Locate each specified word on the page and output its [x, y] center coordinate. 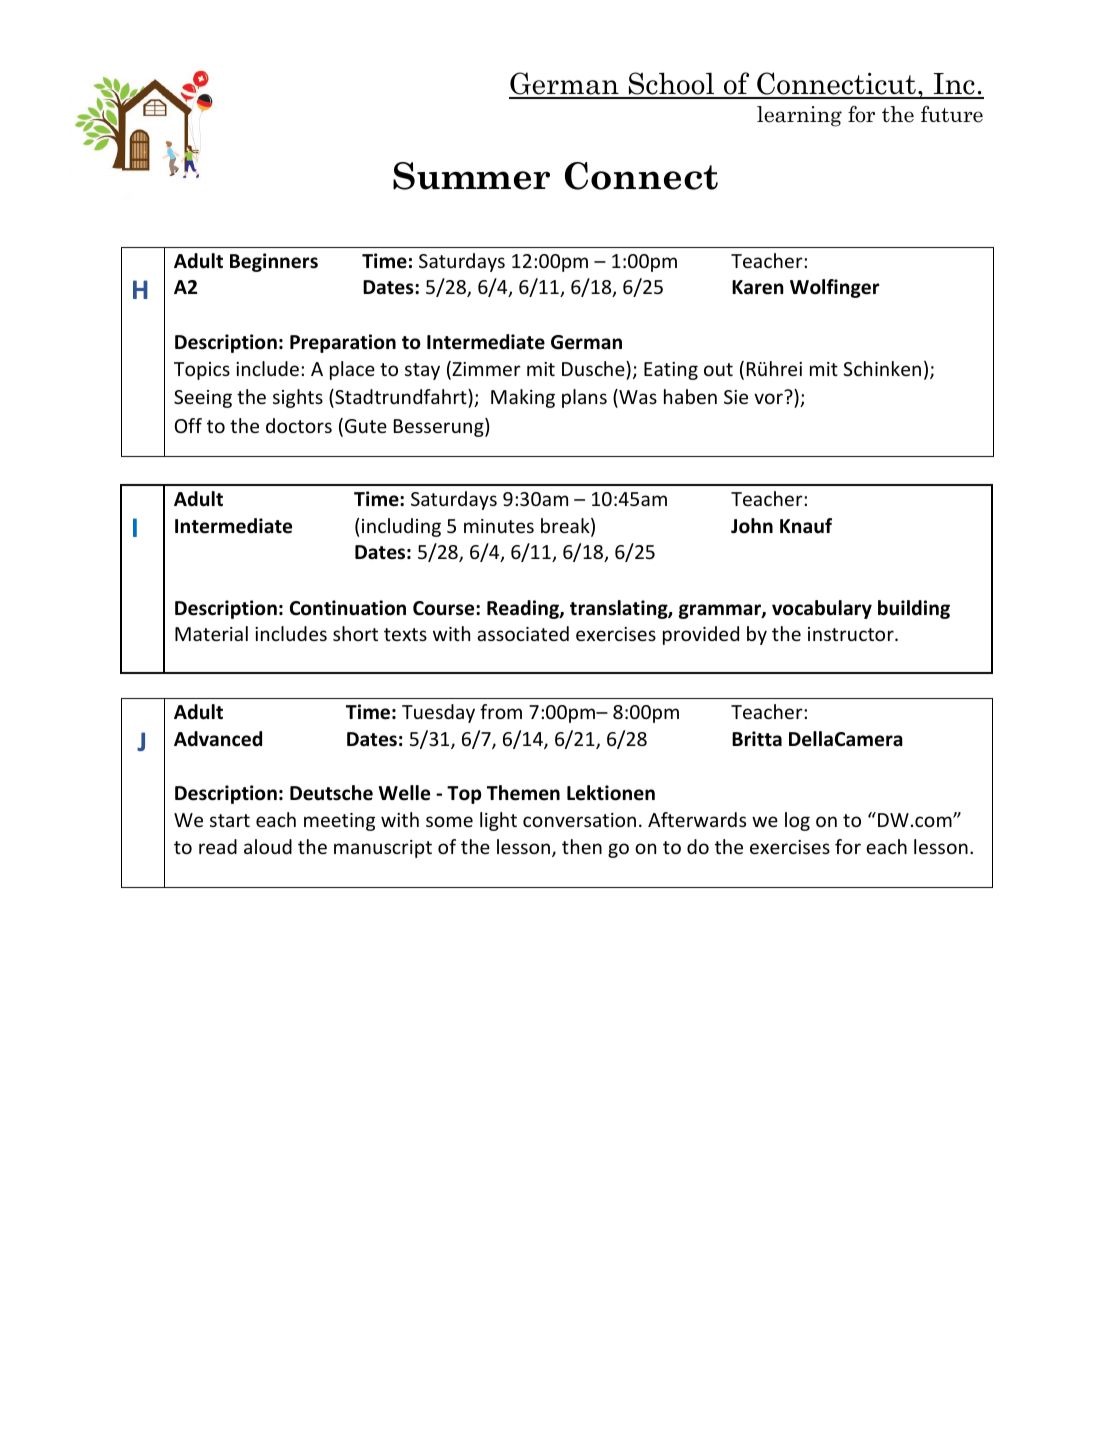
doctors [299, 425]
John [752, 526]
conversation [579, 820]
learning [799, 116]
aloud [268, 846]
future [952, 114]
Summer [471, 176]
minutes [499, 526]
